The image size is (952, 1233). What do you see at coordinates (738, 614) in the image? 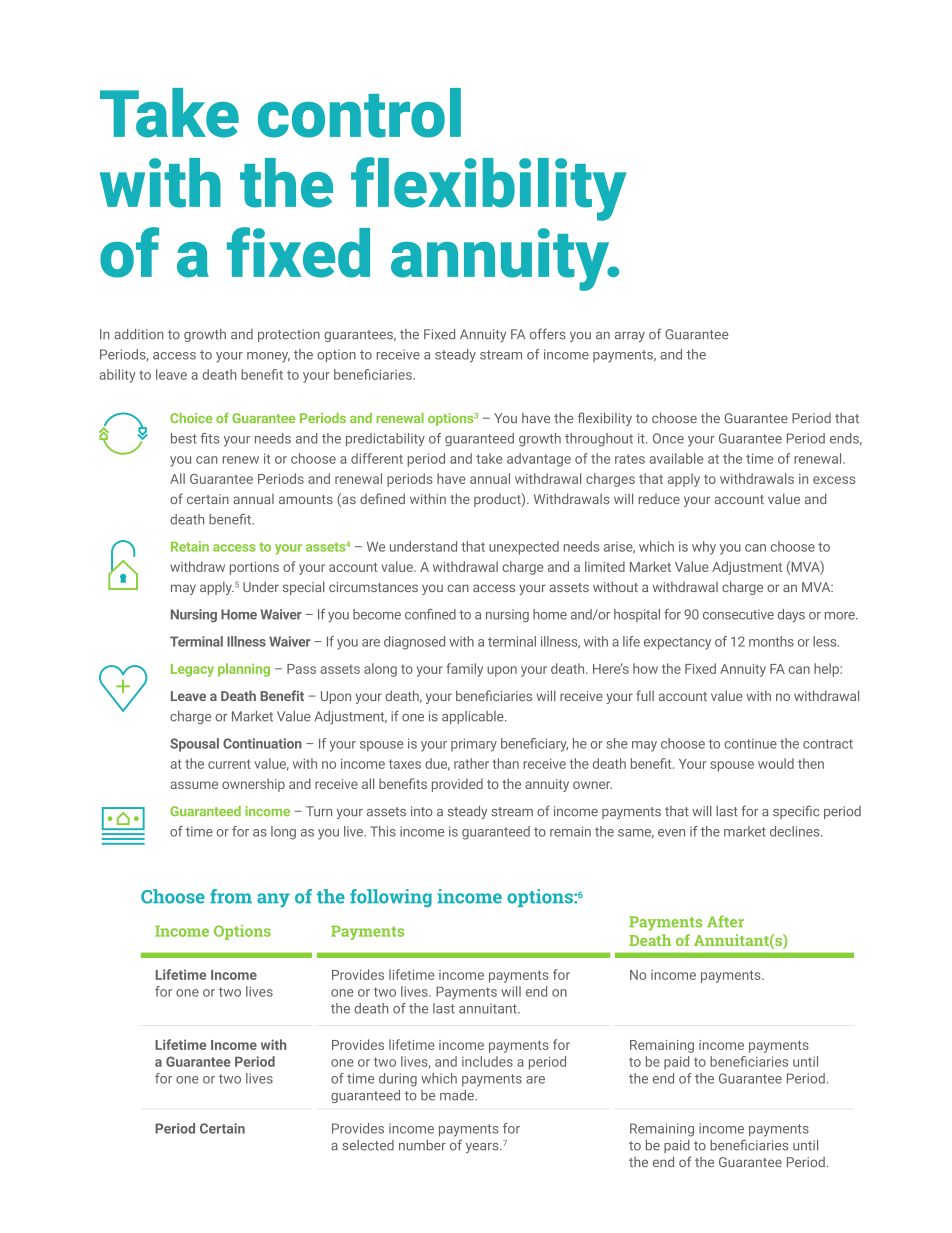
I see `consecutive` at bounding box center [738, 614].
